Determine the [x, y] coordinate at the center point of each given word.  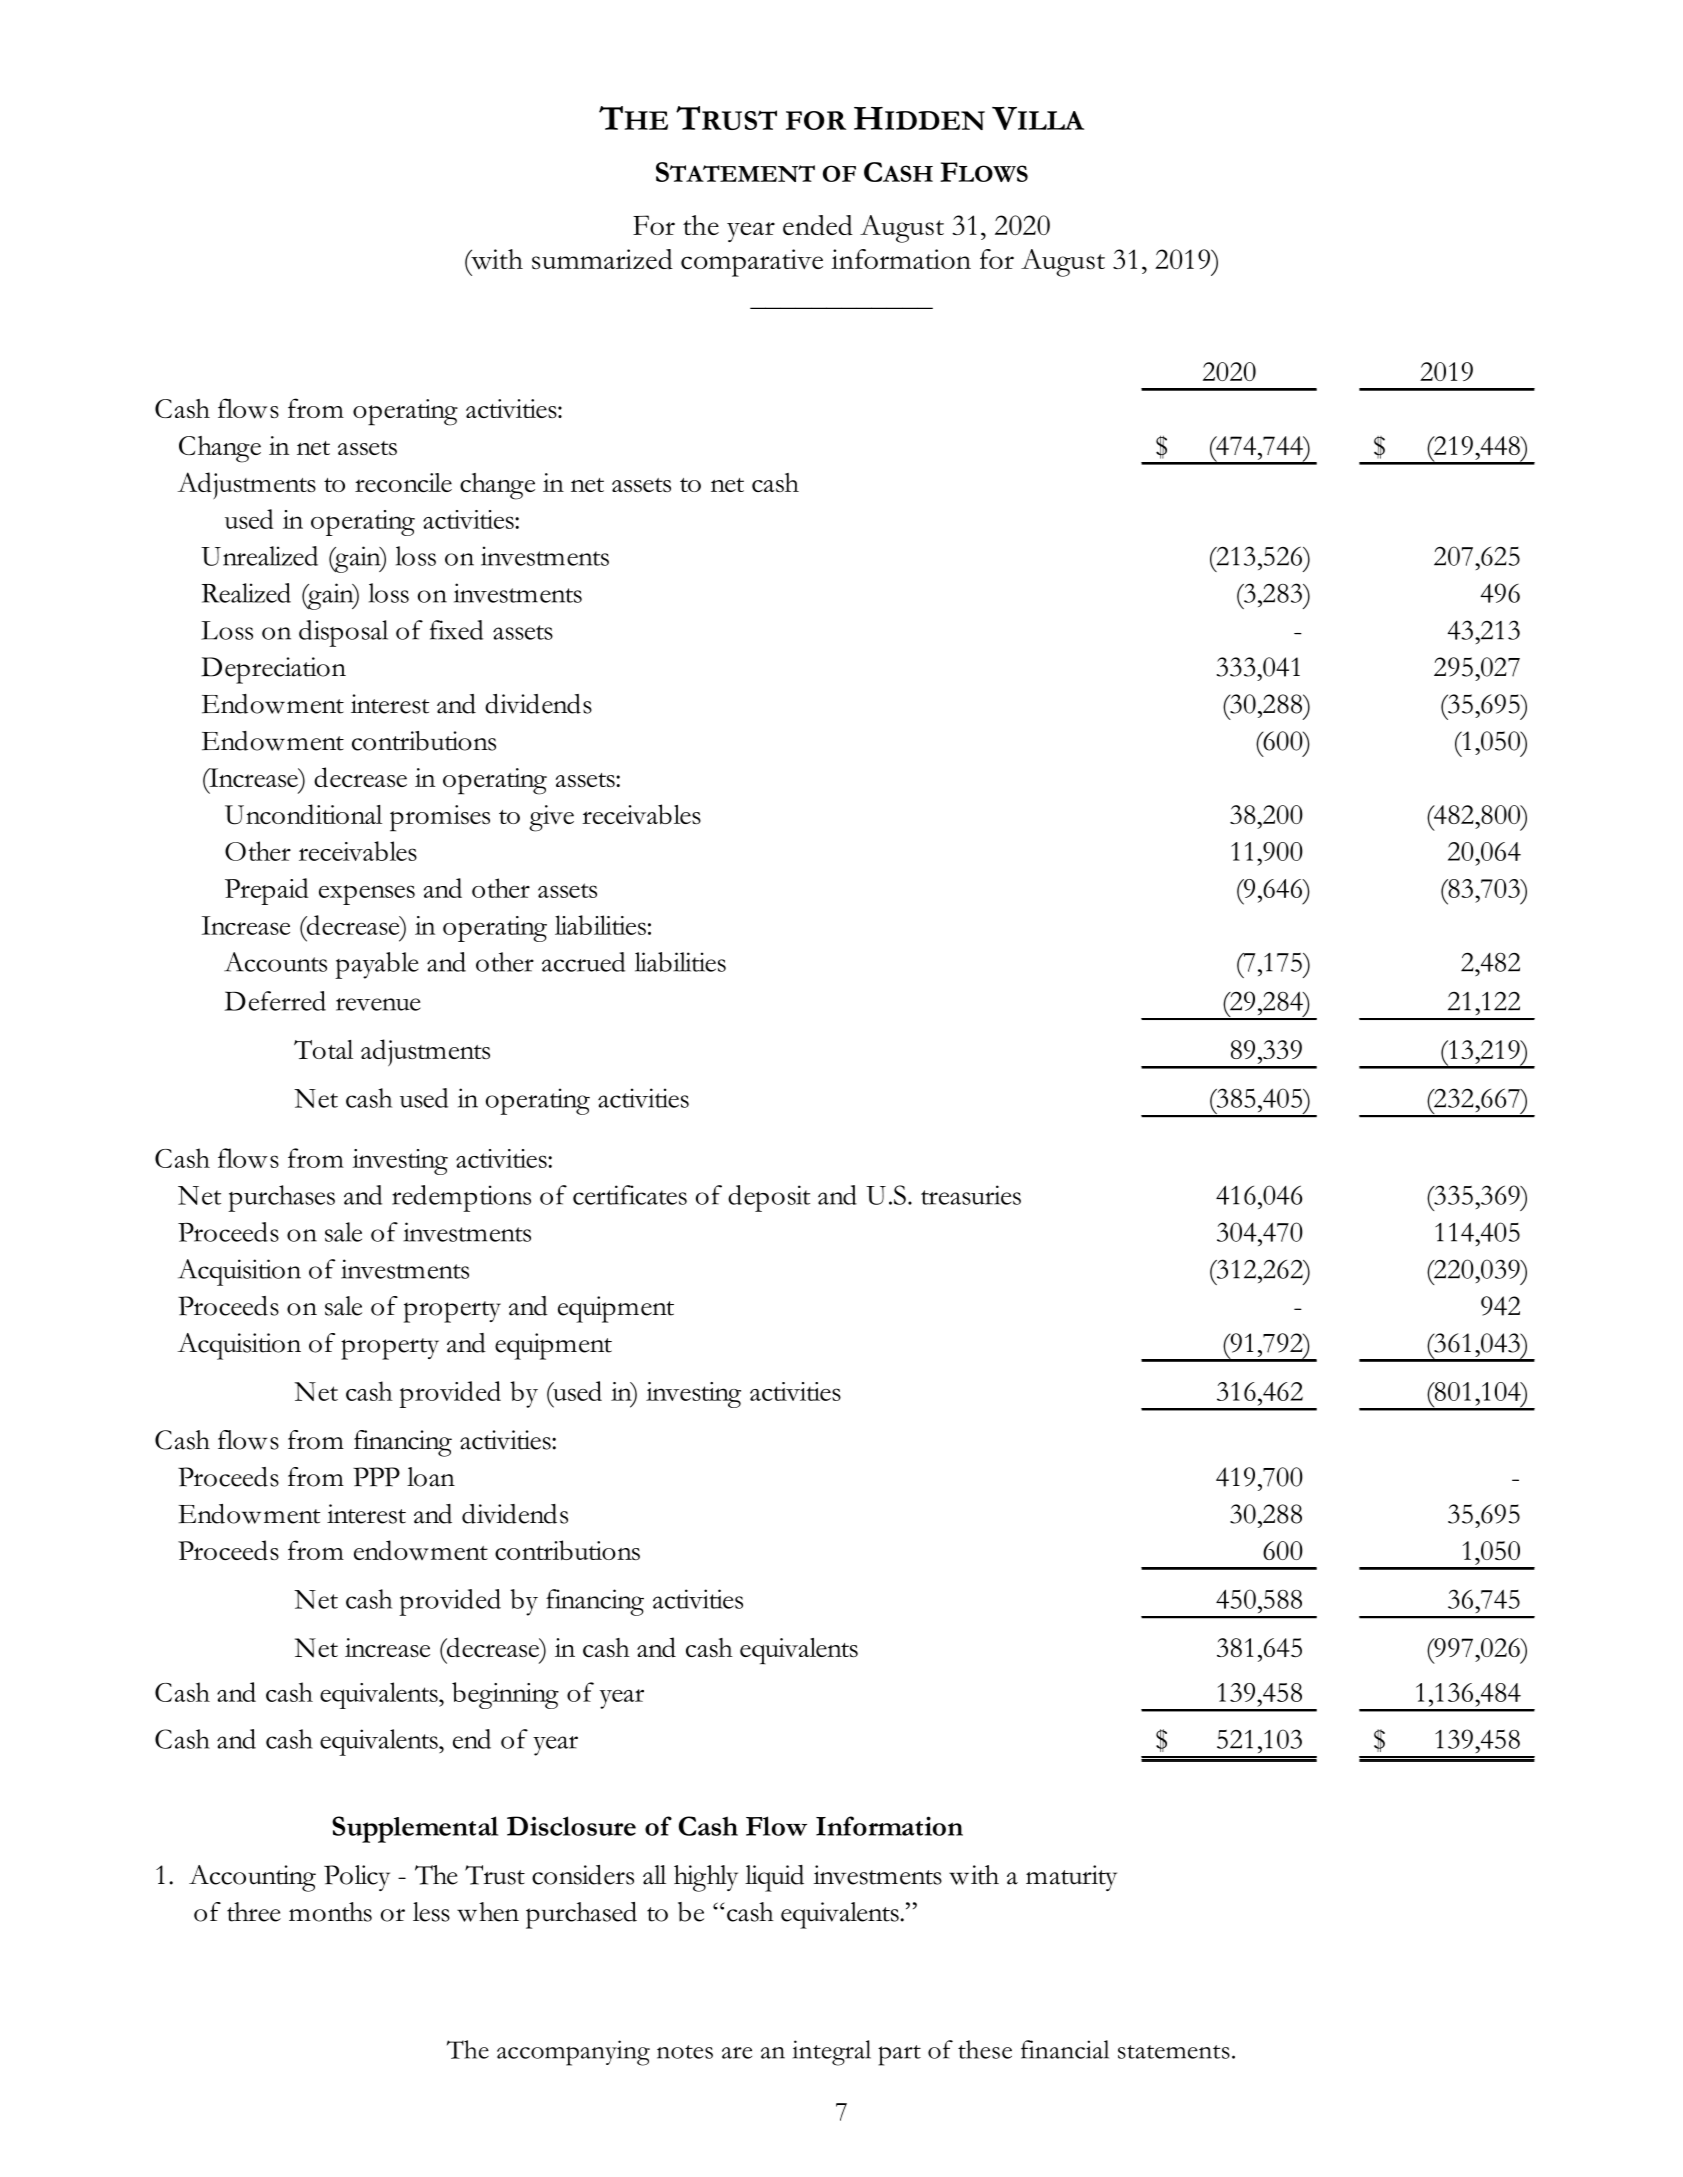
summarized [602, 259]
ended [818, 225]
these [985, 2049]
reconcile [403, 482]
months [330, 1912]
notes [685, 2052]
